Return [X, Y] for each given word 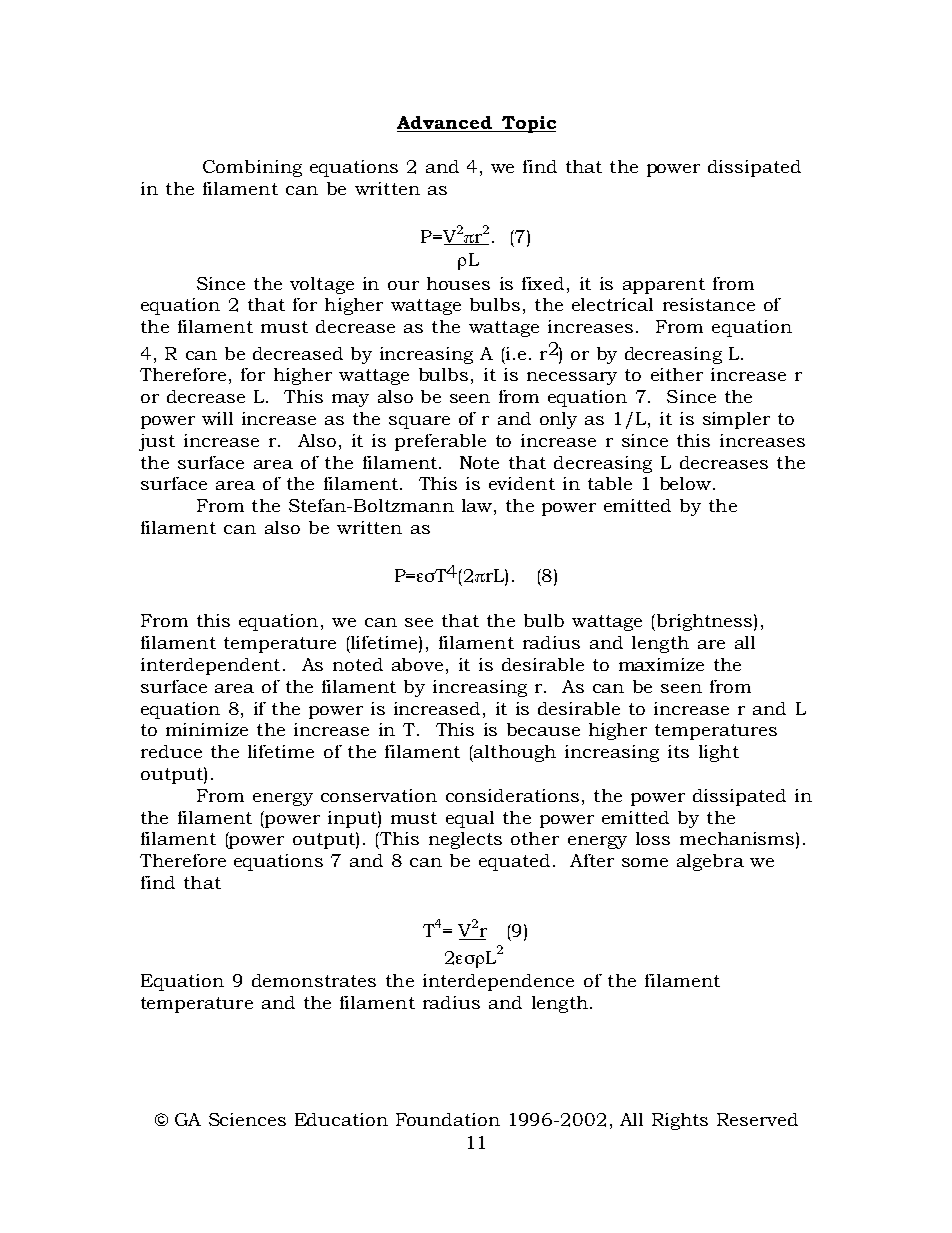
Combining [252, 168]
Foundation [448, 1119]
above [417, 664]
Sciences [247, 1119]
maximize [661, 664]
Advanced [445, 124]
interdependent [210, 666]
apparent [664, 286]
